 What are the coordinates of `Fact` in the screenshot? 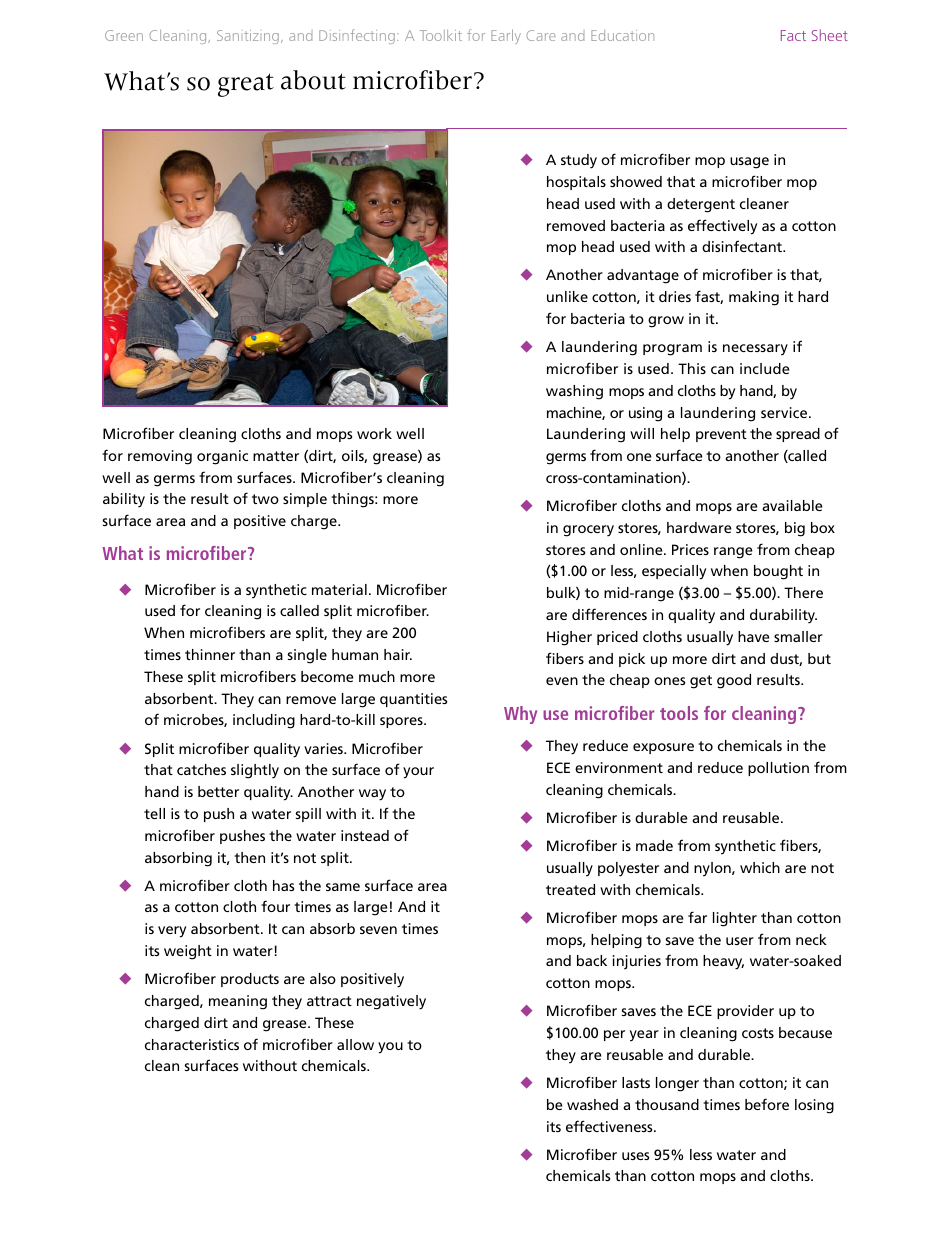 It's located at (793, 35).
